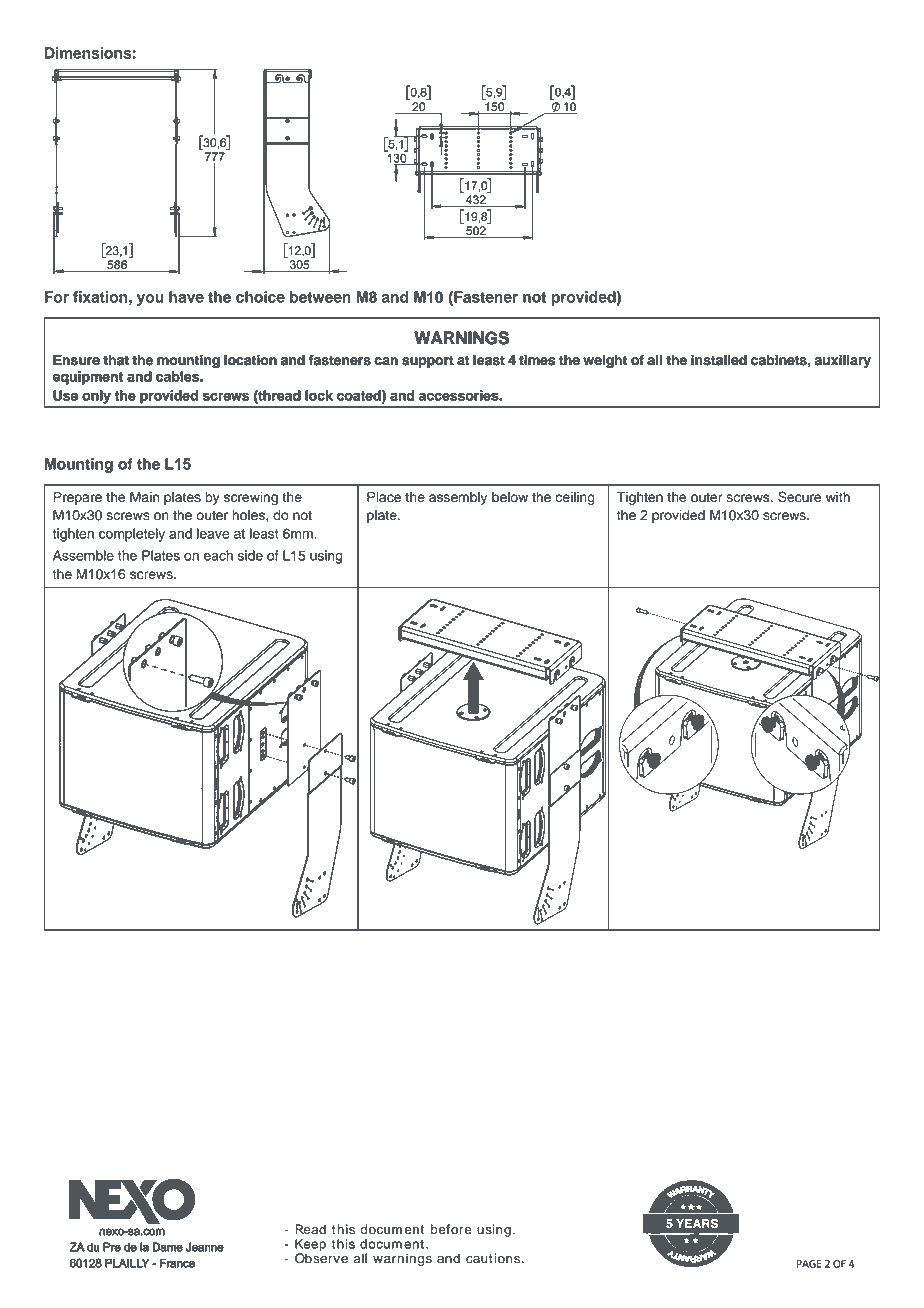 The image size is (924, 1308). What do you see at coordinates (719, 360) in the screenshot?
I see `installed` at bounding box center [719, 360].
